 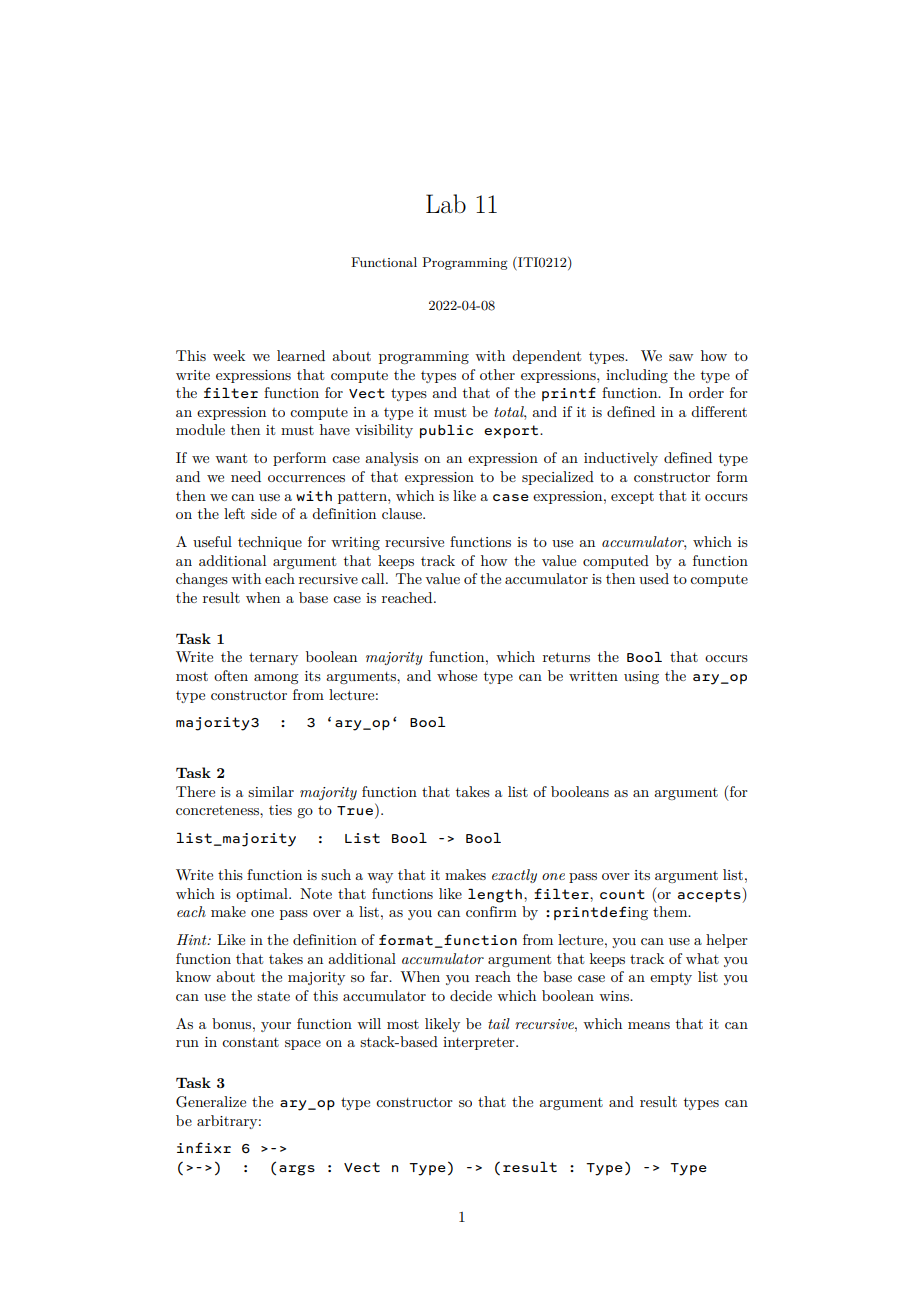 What do you see at coordinates (641, 677) in the screenshot?
I see `using` at bounding box center [641, 677].
